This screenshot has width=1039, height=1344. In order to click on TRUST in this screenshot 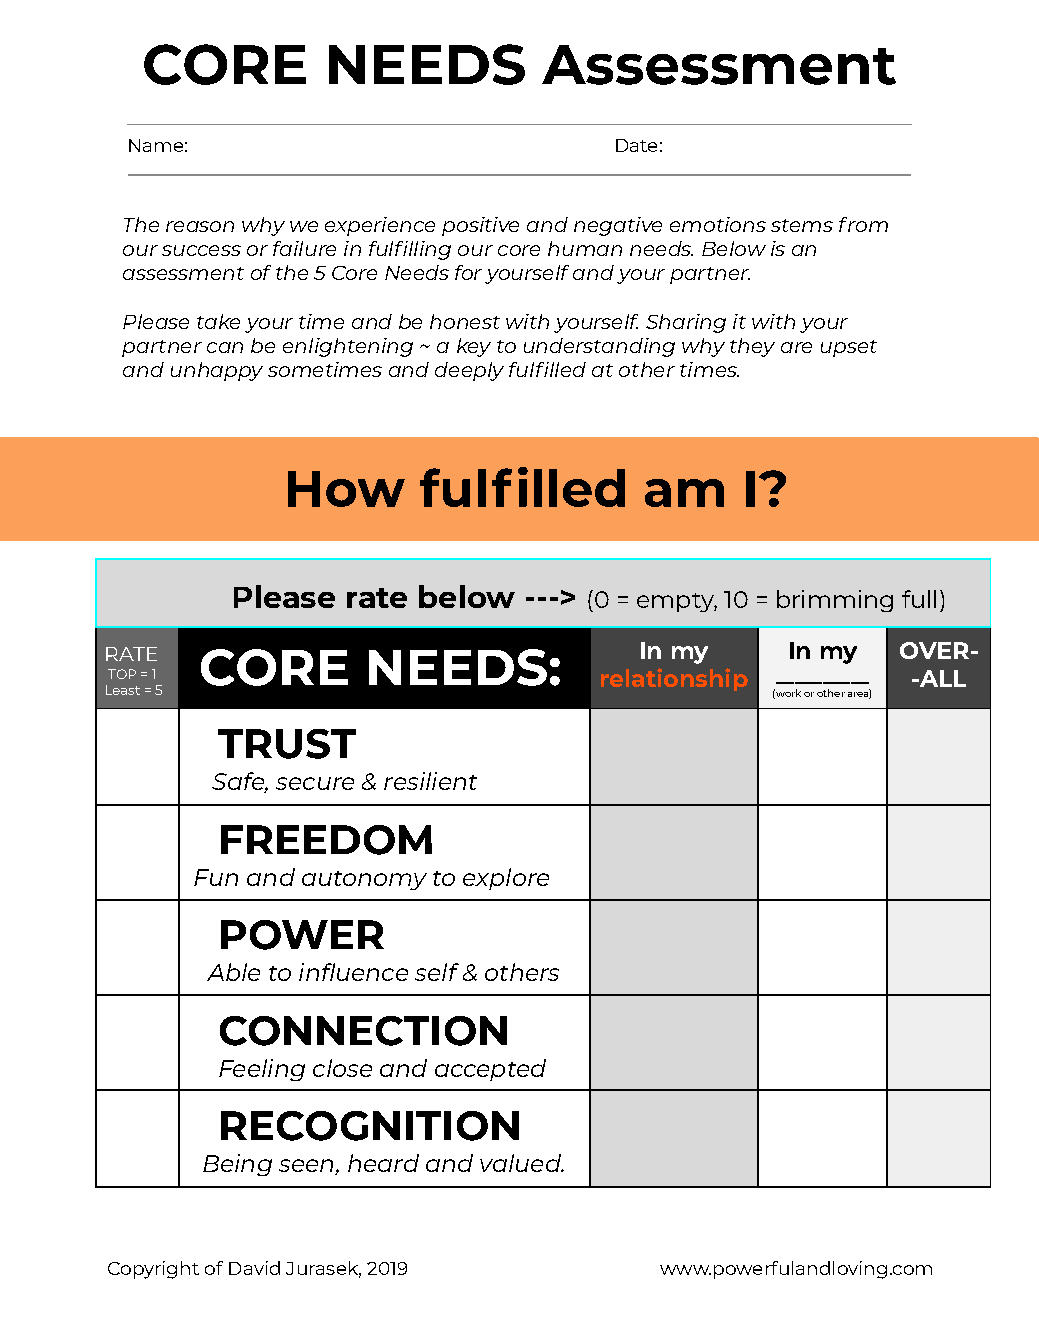, I will do `click(287, 744)`.
